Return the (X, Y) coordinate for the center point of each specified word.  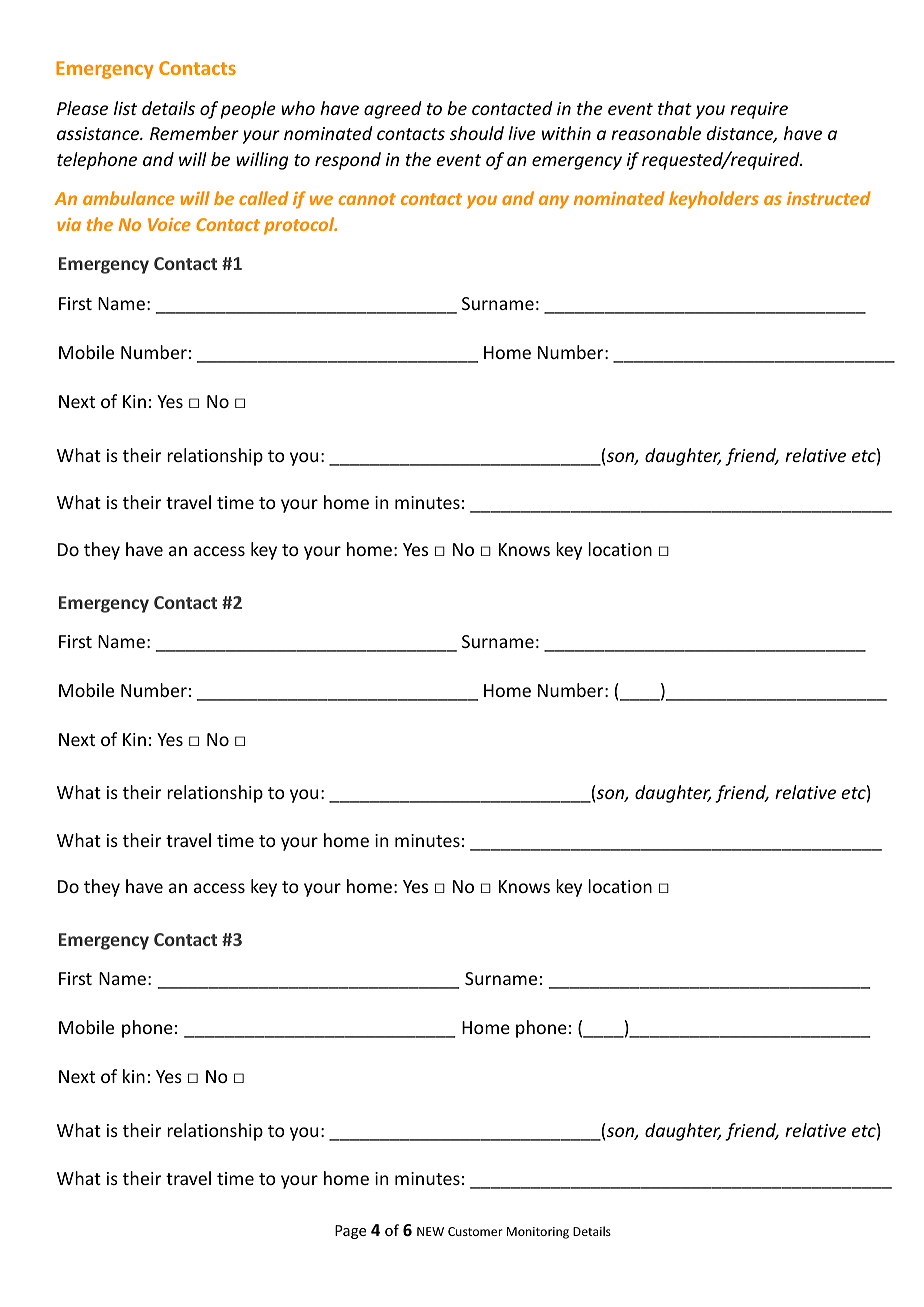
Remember (194, 133)
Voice (169, 224)
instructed (829, 198)
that (675, 108)
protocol (300, 226)
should (477, 133)
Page (350, 1232)
